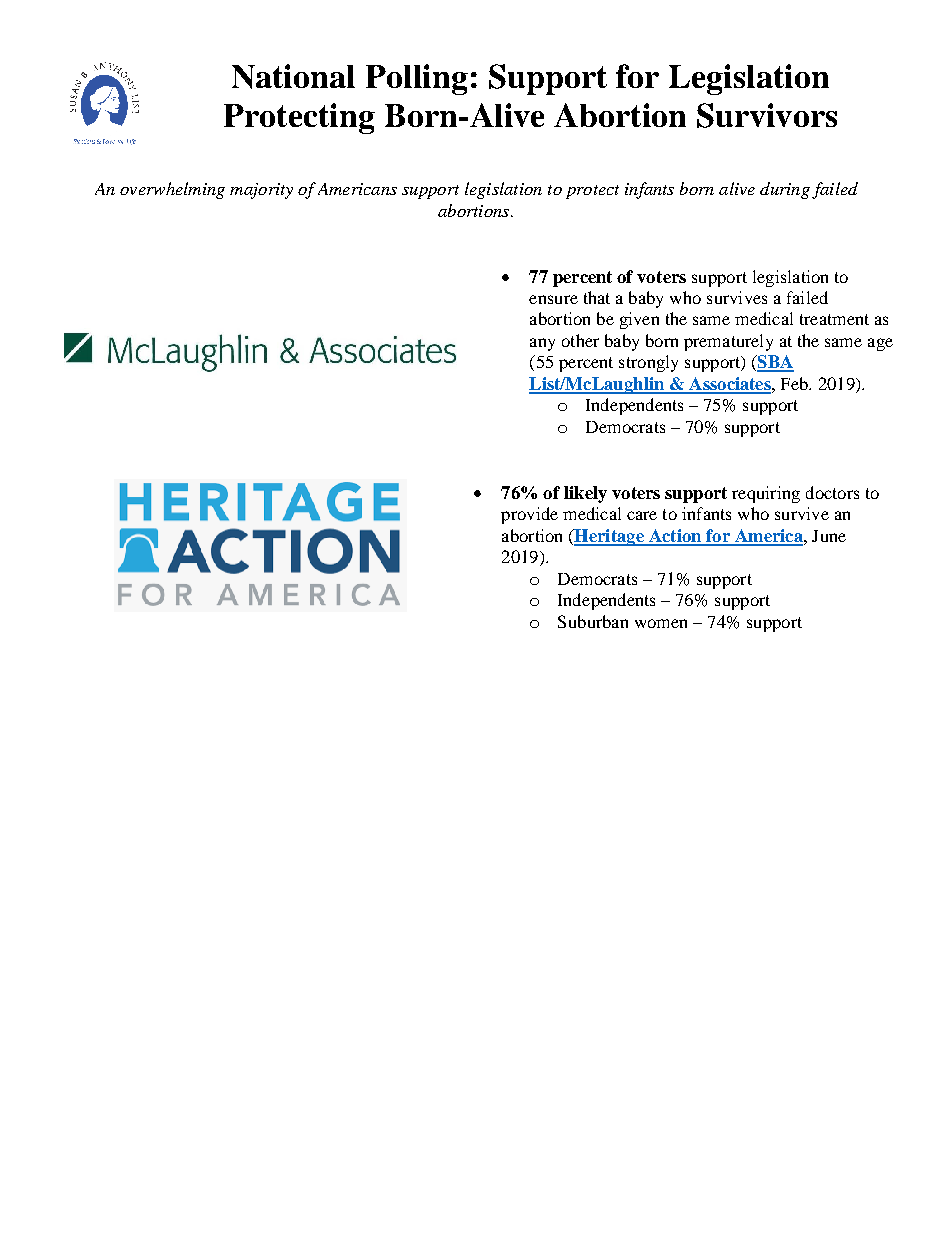 The height and width of the screenshot is (1233, 952). Describe the element at coordinates (834, 319) in the screenshot. I see `treatment` at that location.
